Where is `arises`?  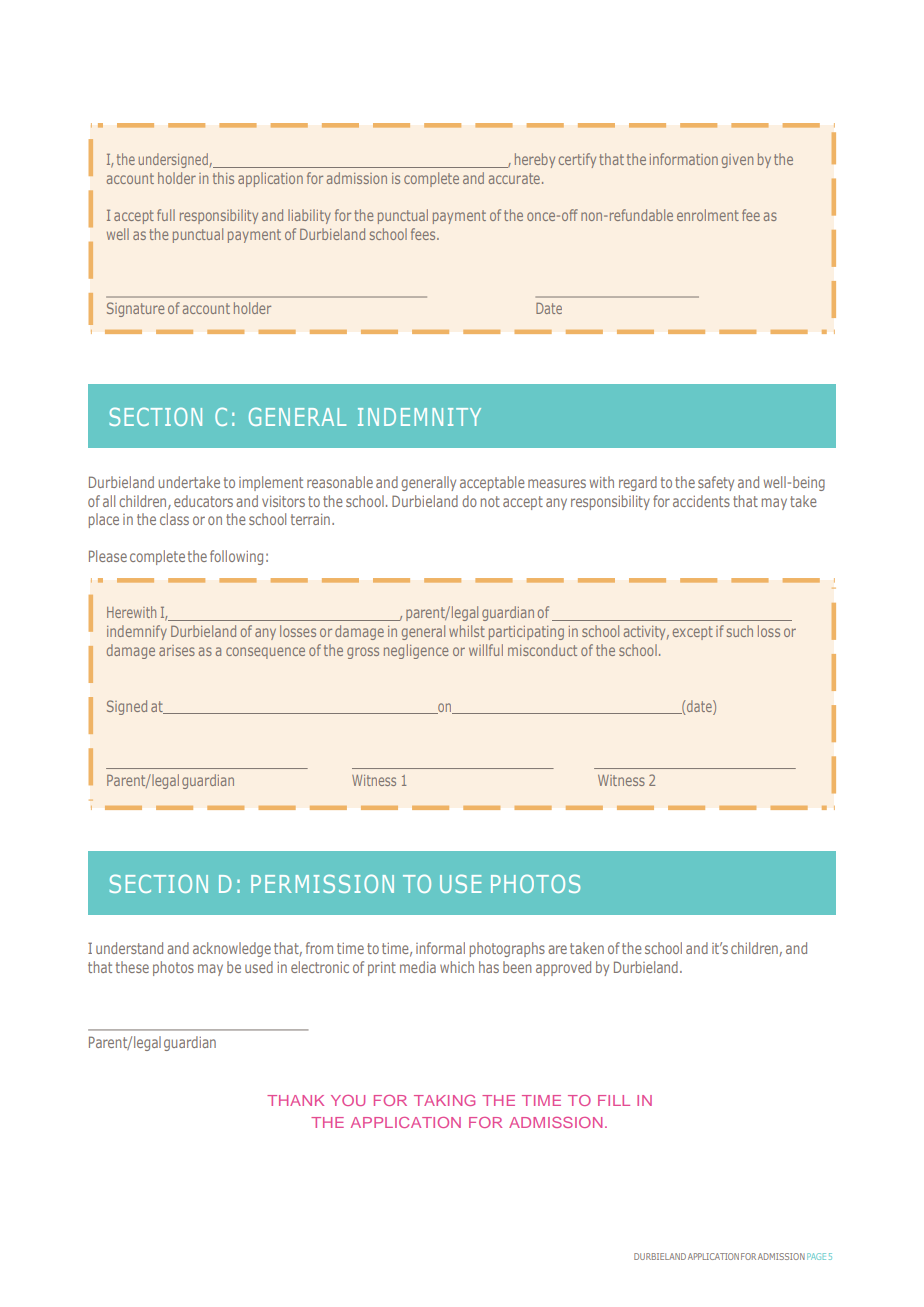
arises is located at coordinates (177, 650).
